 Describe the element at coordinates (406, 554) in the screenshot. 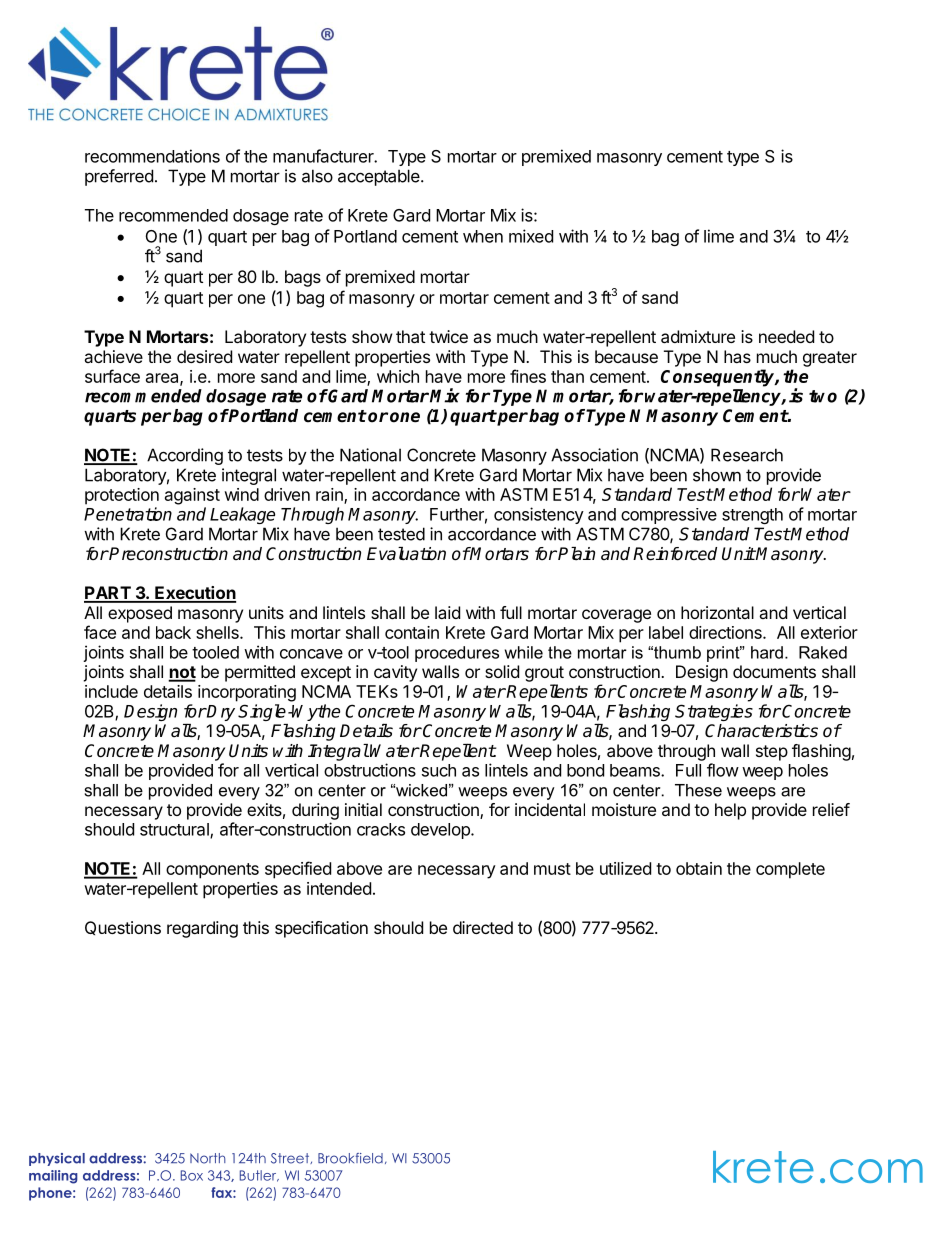

I see `Evaluation` at that location.
